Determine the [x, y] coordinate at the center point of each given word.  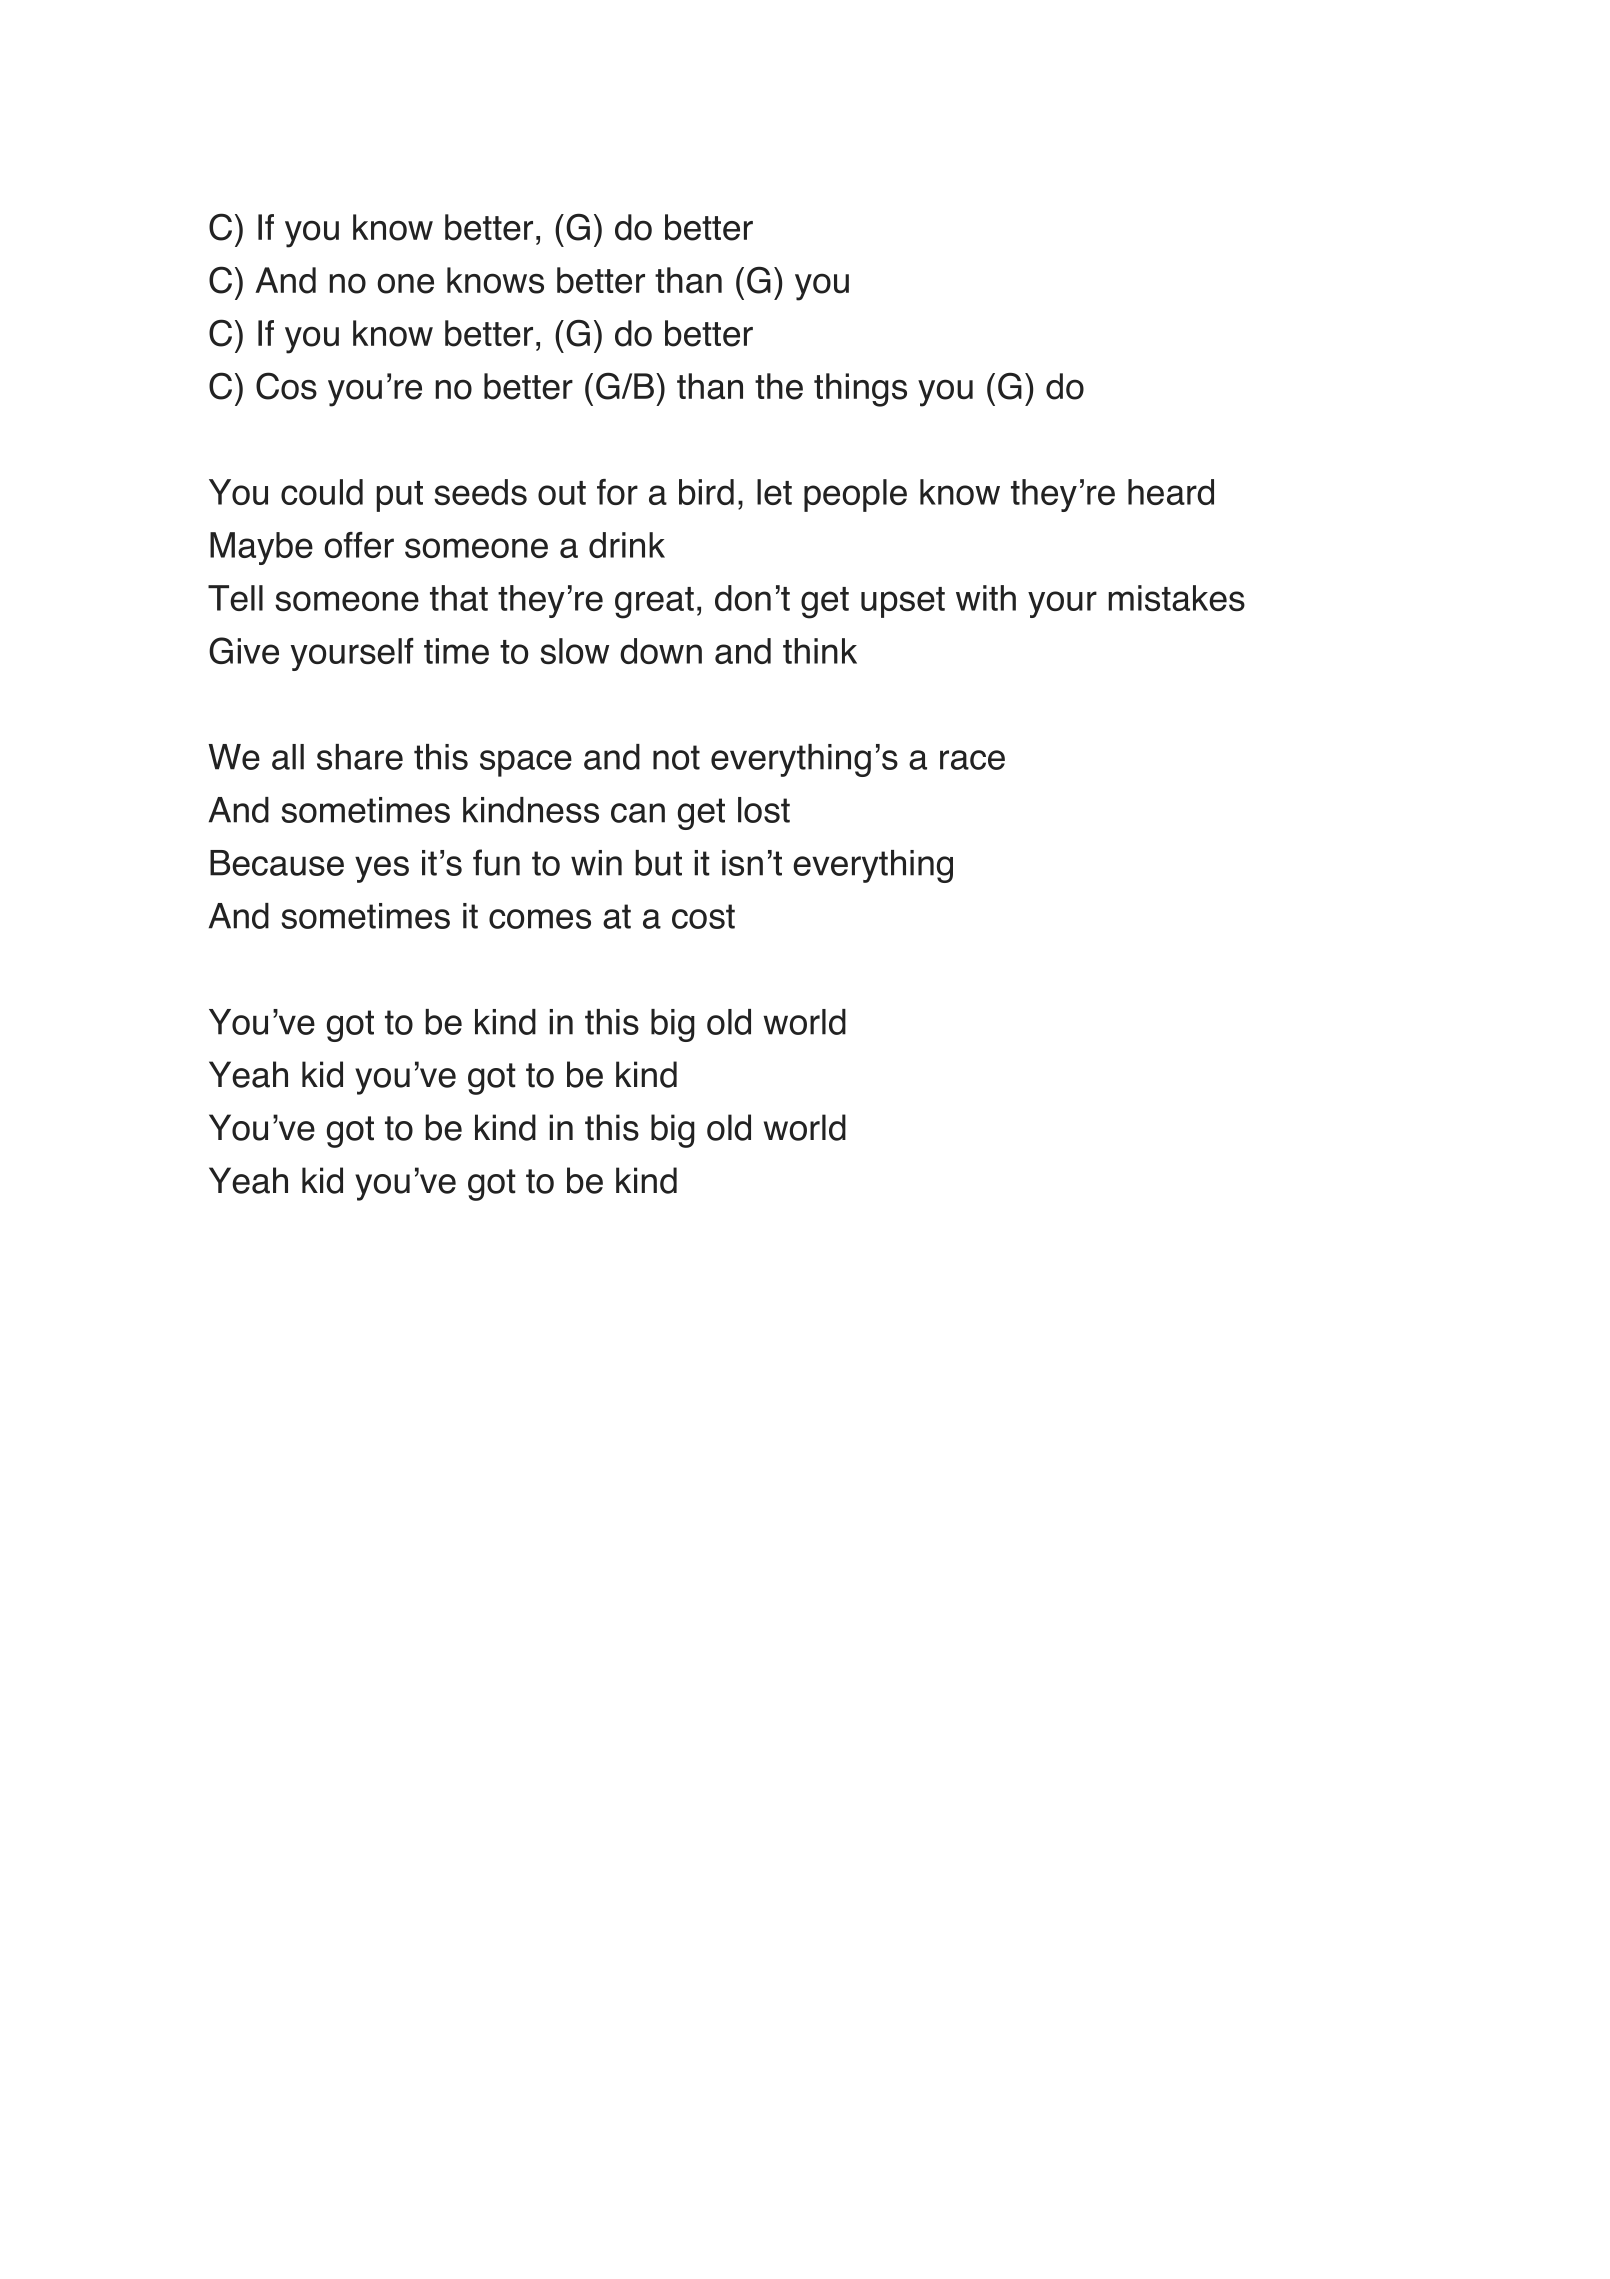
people [855, 495]
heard [1171, 492]
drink [627, 545]
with [986, 598]
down [661, 651]
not [676, 757]
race [972, 760]
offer [359, 545]
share [360, 757]
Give [244, 650]
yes [382, 869]
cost [703, 916]
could [322, 492]
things [860, 390]
